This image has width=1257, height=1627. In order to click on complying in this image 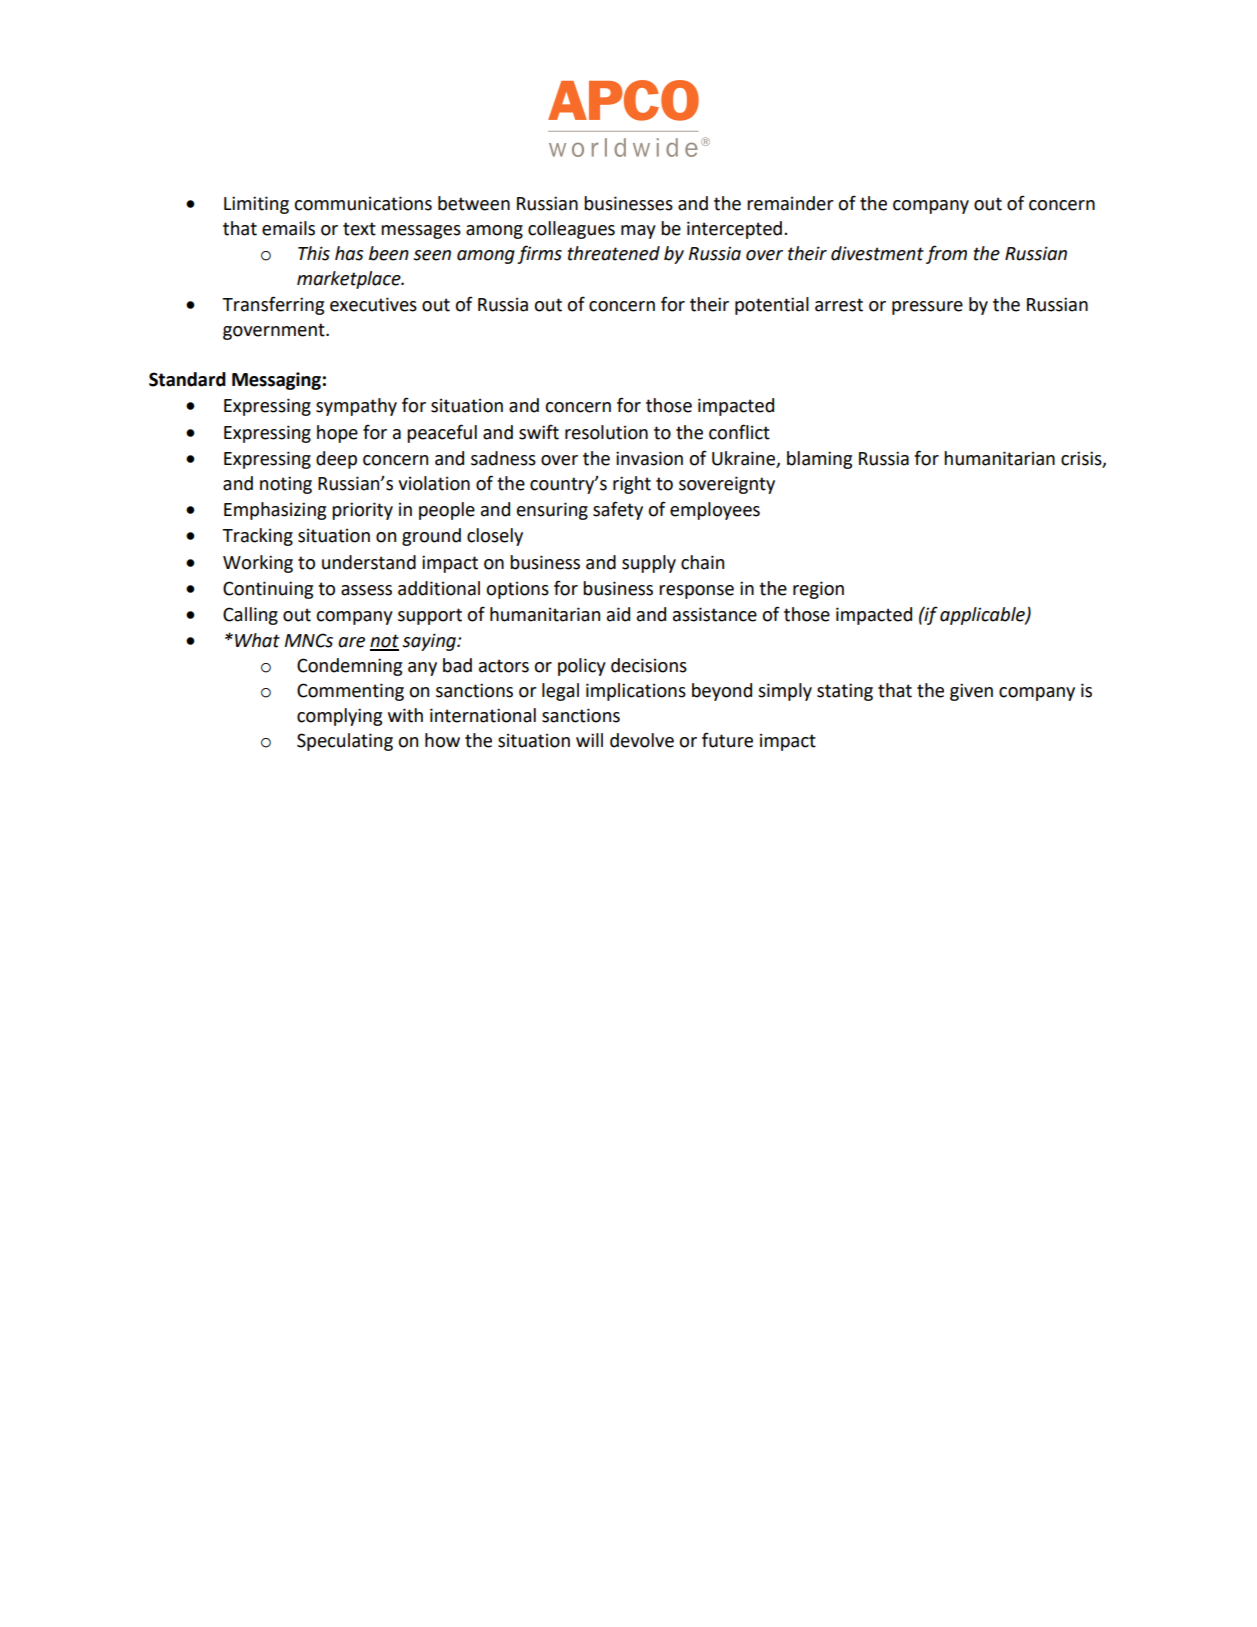, I will do `click(339, 717)`.
